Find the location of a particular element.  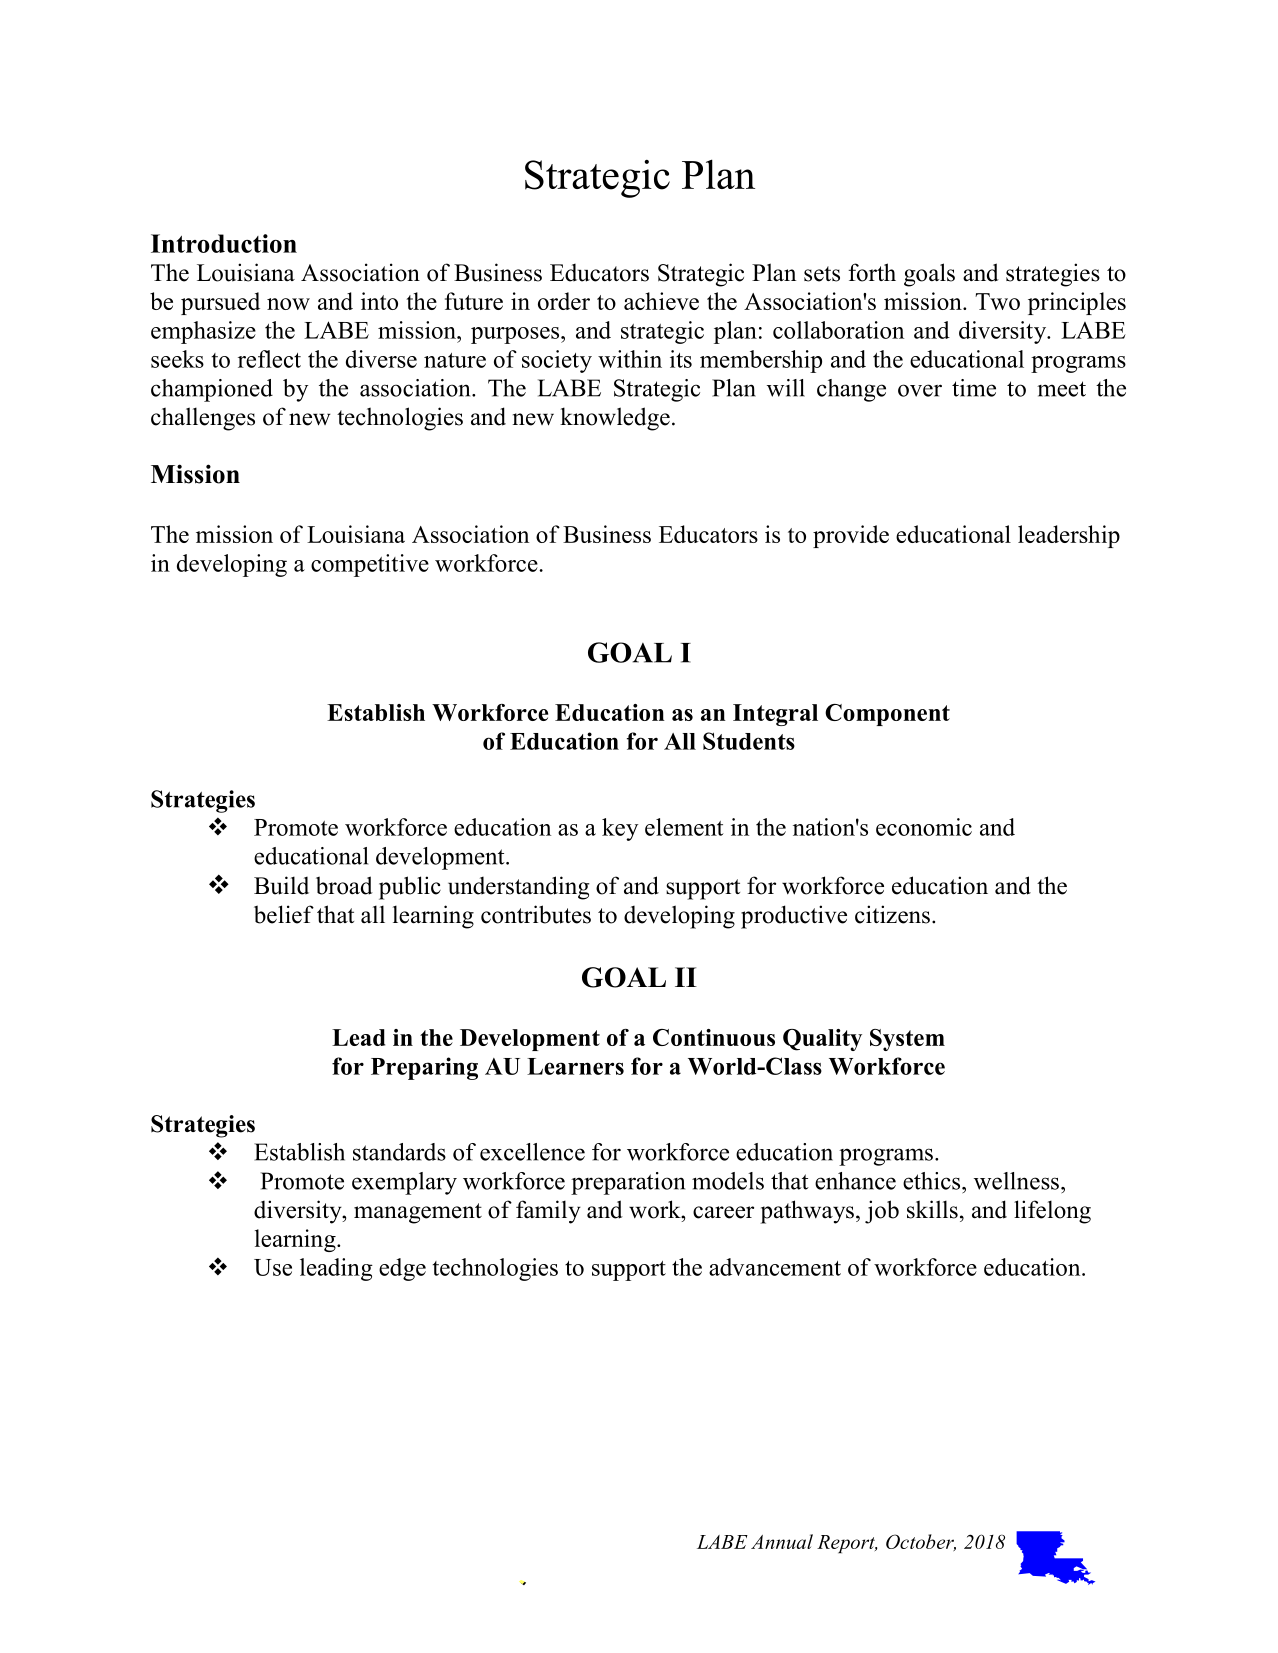

citizens is located at coordinates (892, 914).
